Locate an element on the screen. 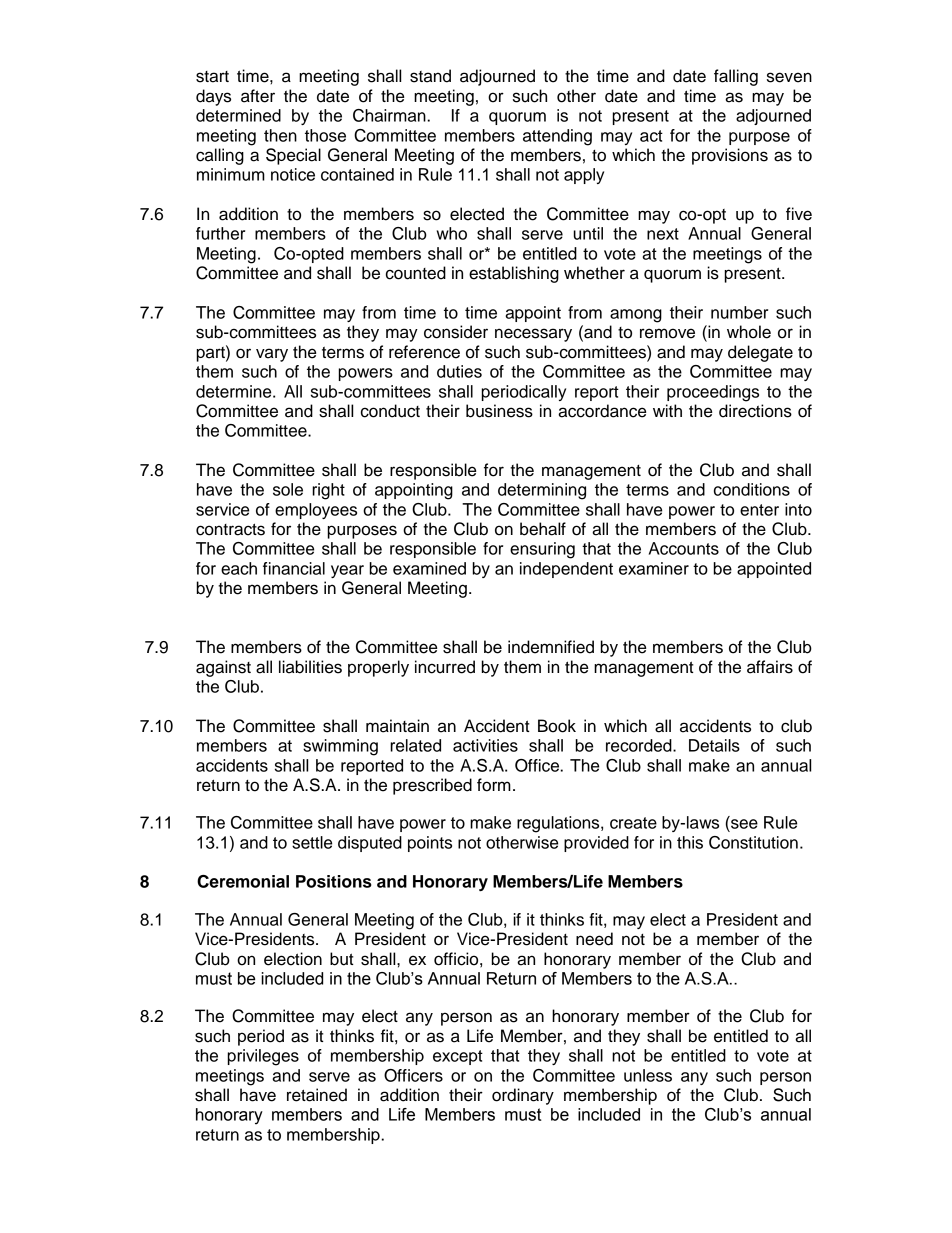  privileges is located at coordinates (263, 1057).
